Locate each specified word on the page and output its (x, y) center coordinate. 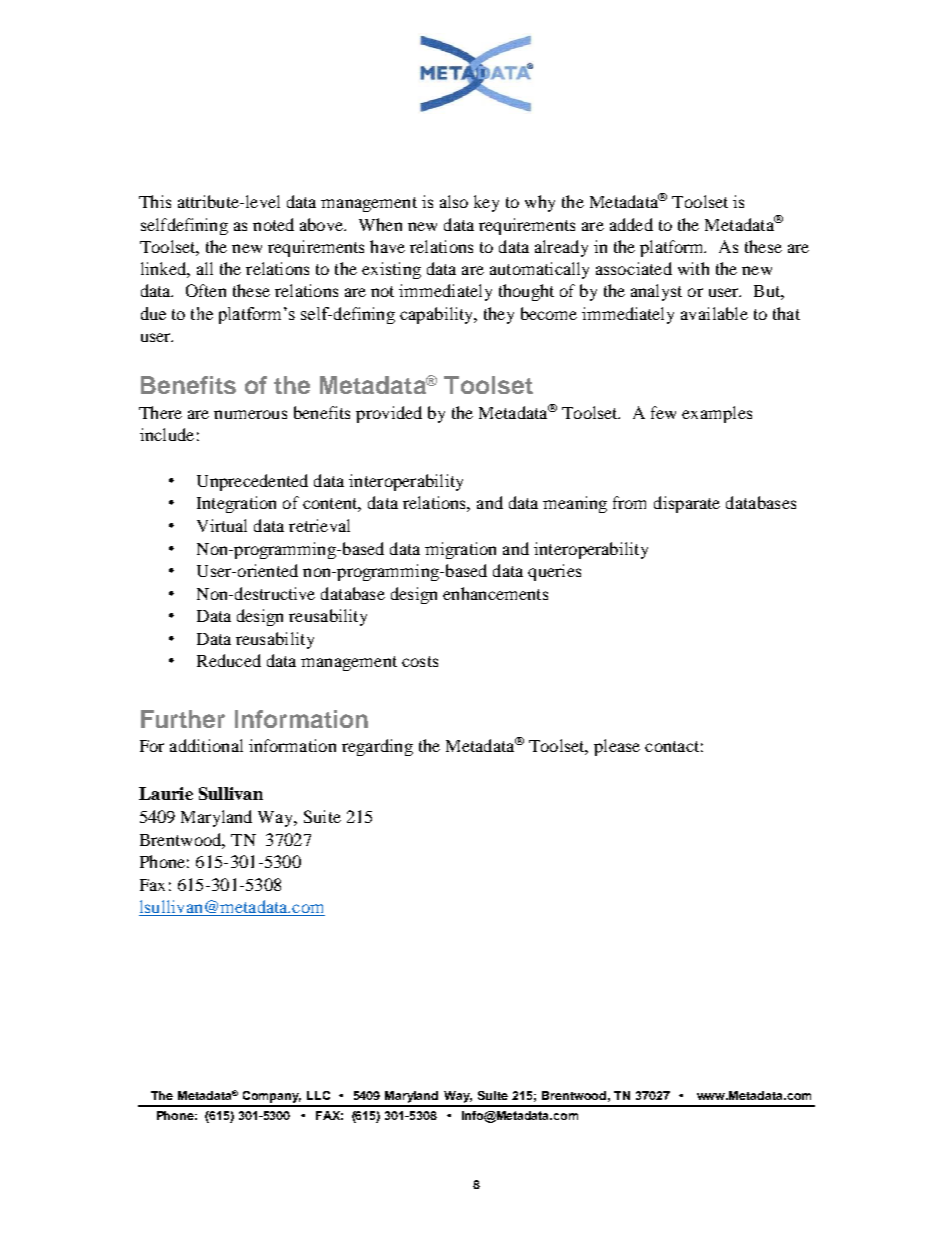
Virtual (222, 525)
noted (273, 224)
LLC (318, 1095)
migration (460, 550)
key (486, 203)
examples (717, 414)
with (693, 268)
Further (183, 719)
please (617, 747)
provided (389, 414)
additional (206, 745)
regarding (377, 747)
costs (420, 661)
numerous (250, 414)
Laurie (166, 793)
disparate (687, 504)
